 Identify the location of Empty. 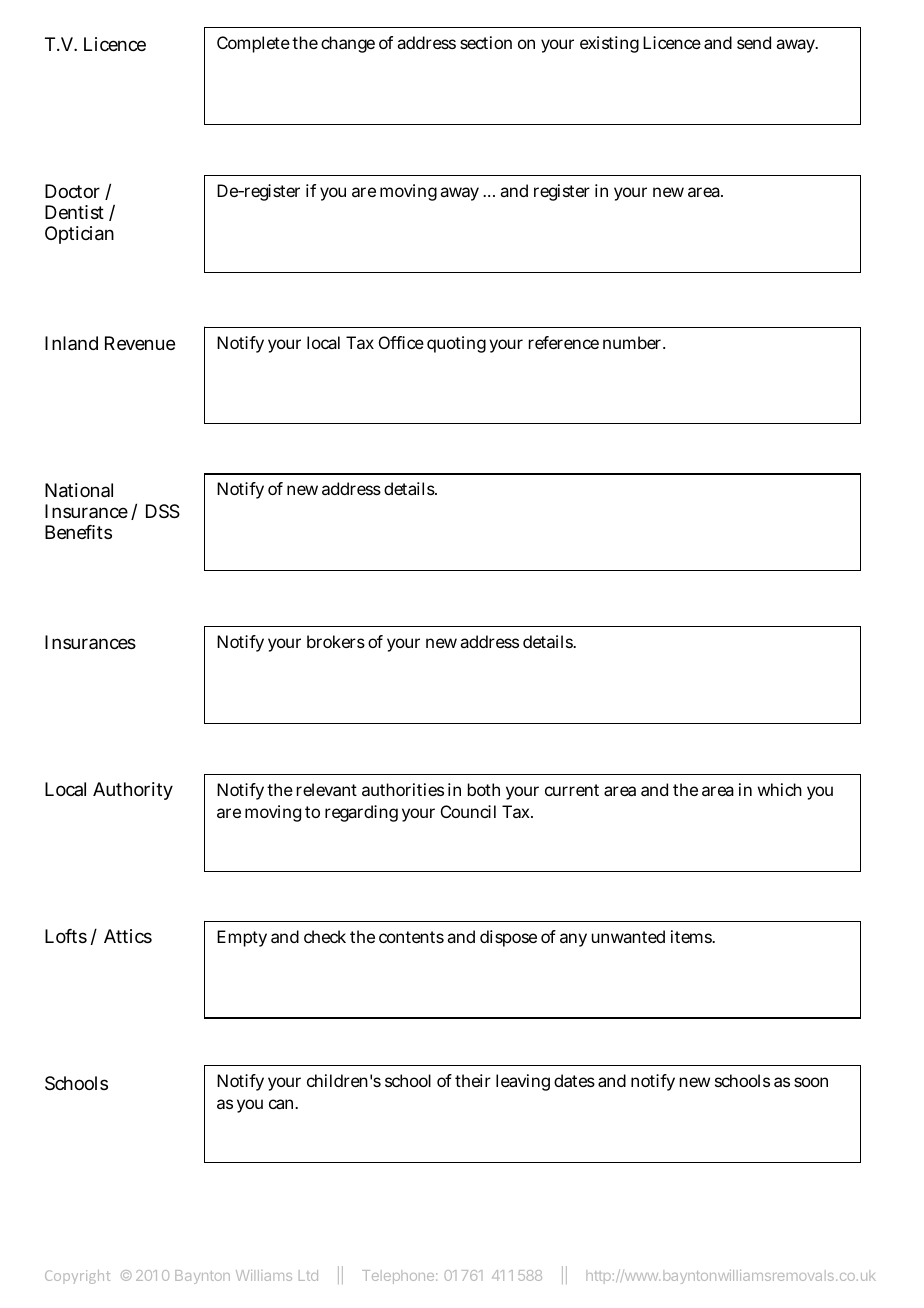
(242, 938).
